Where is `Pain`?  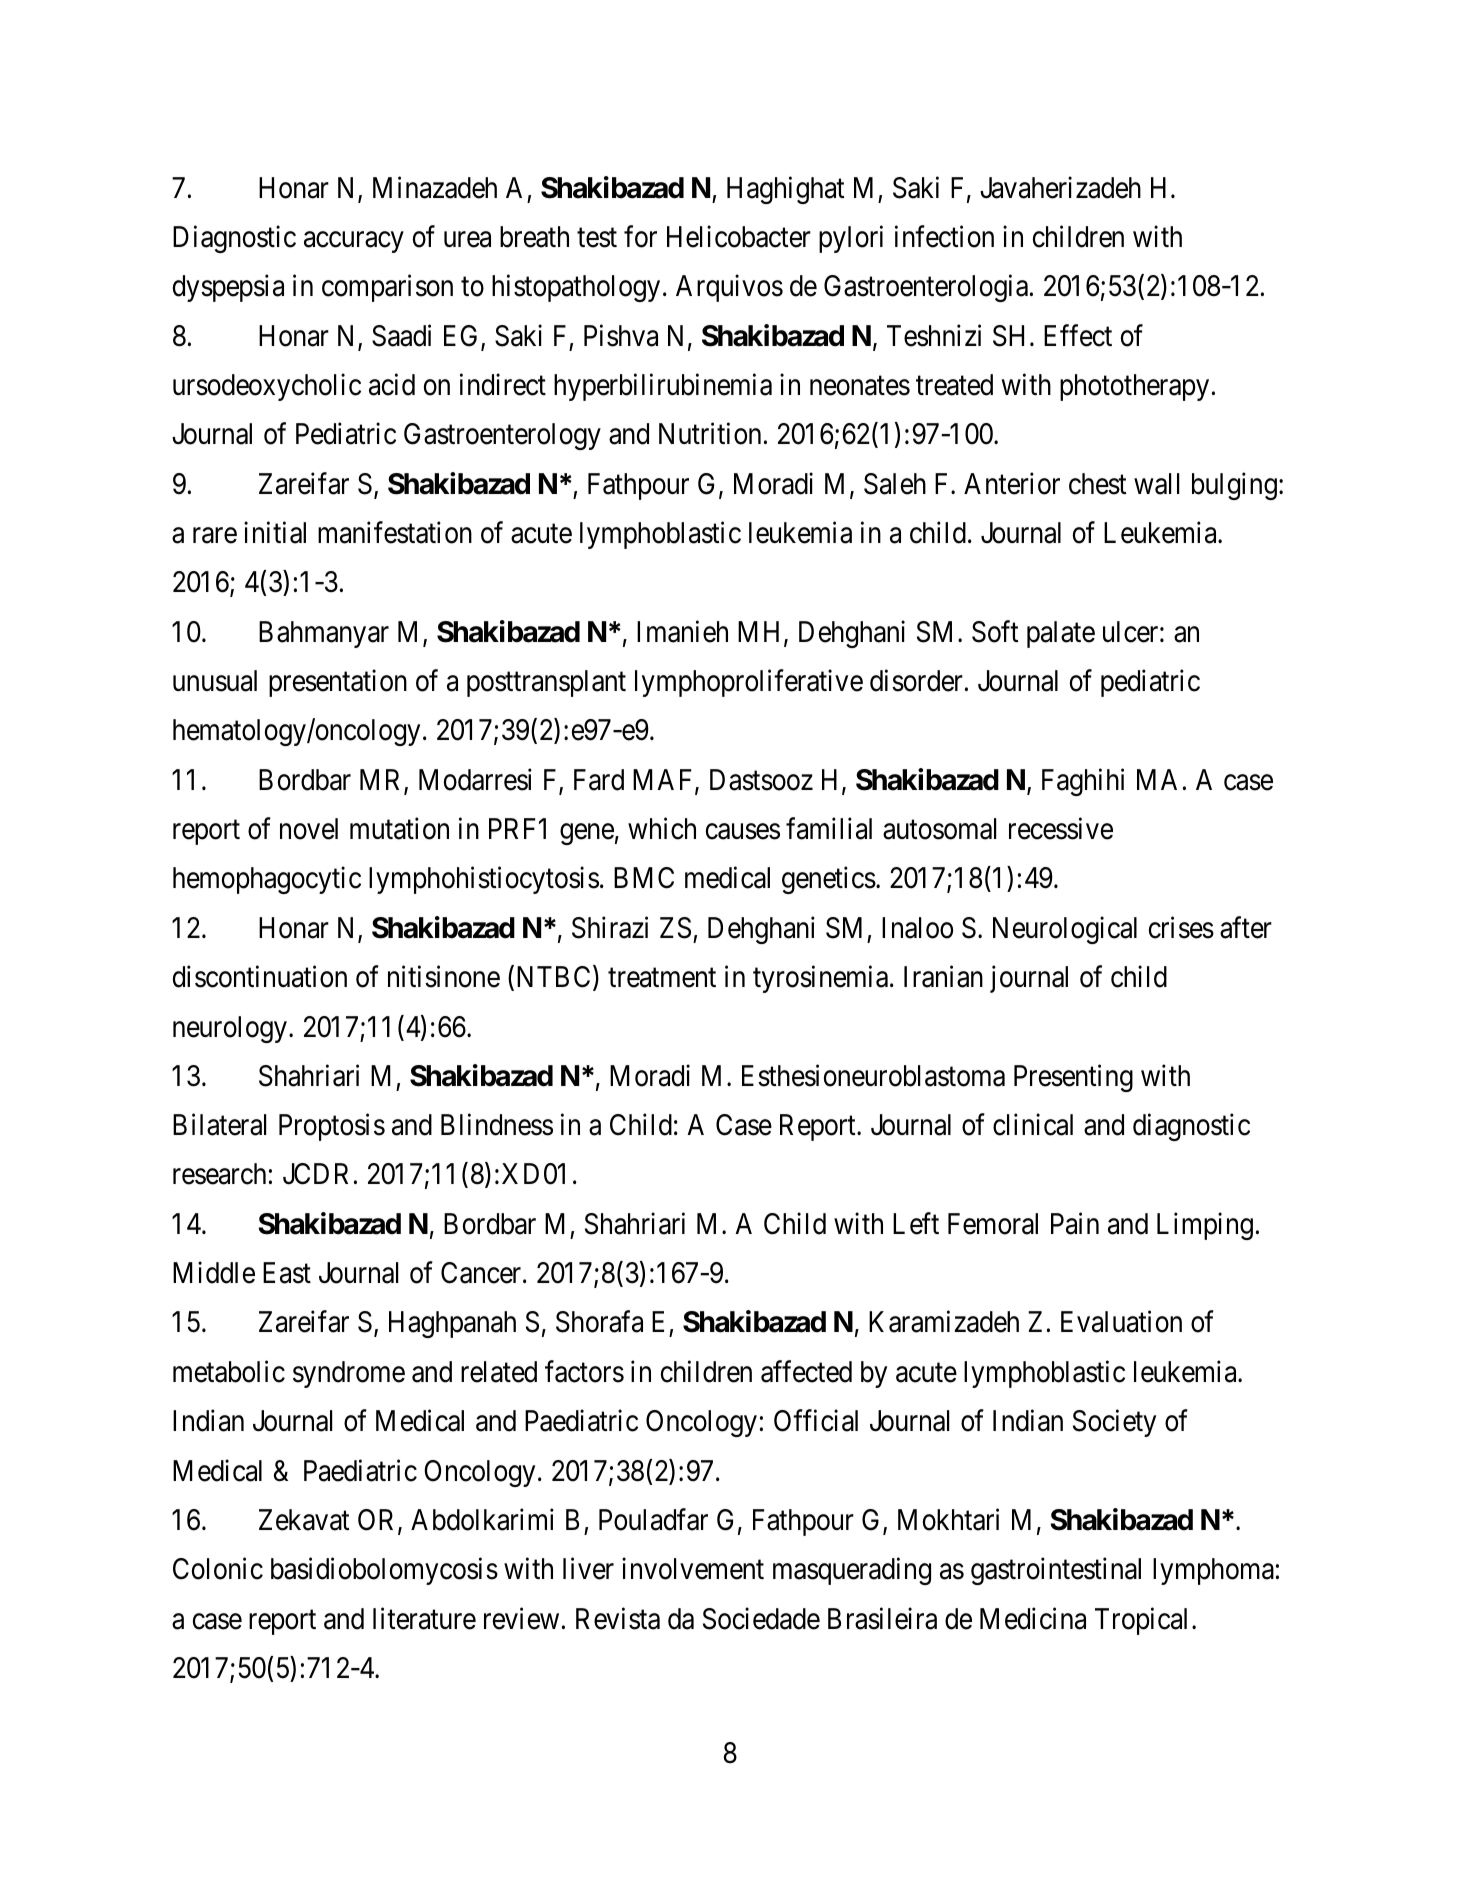
Pain is located at coordinates (1075, 1223).
